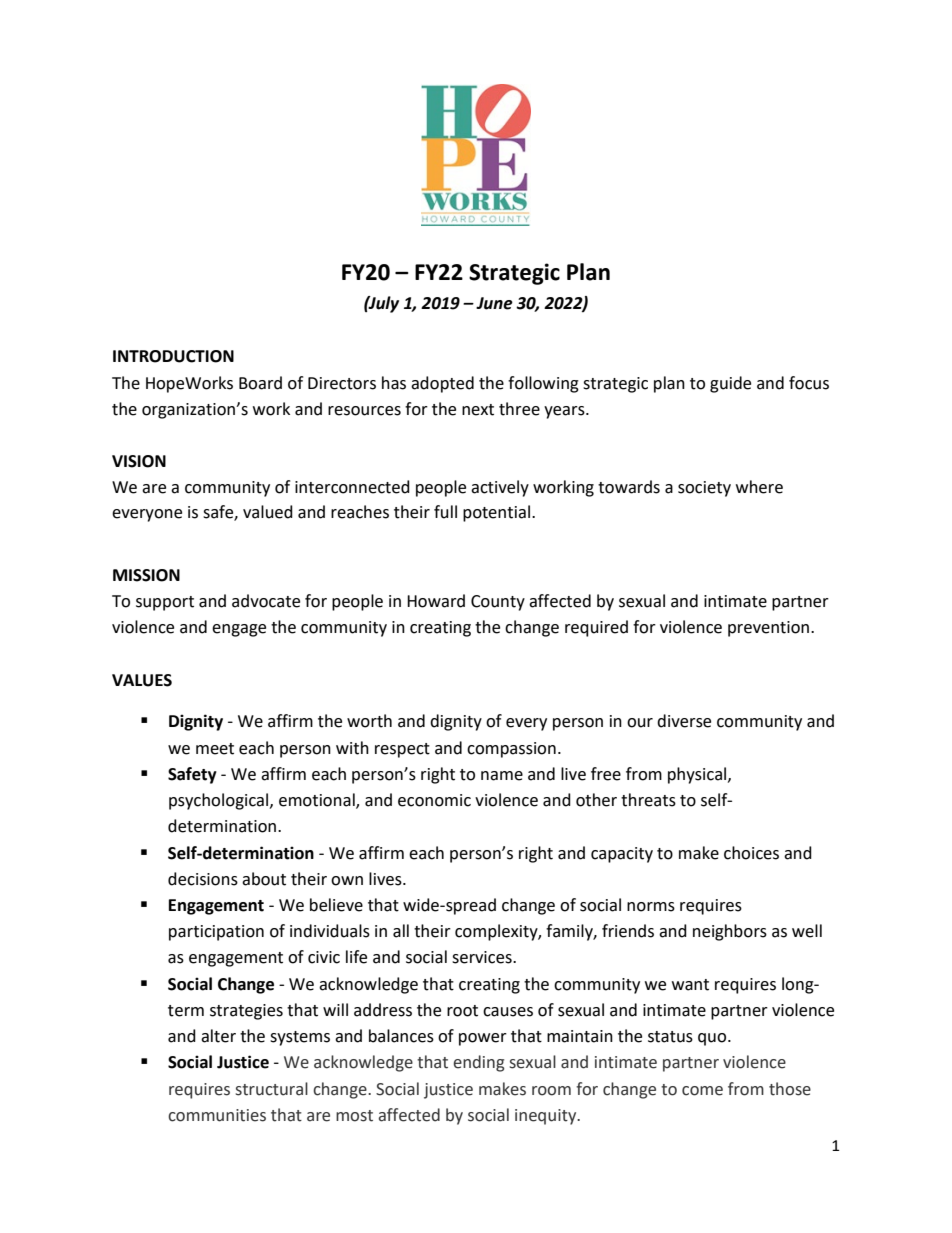 Image resolution: width=952 pixels, height=1233 pixels. Describe the element at coordinates (702, 1091) in the screenshot. I see `come` at that location.
